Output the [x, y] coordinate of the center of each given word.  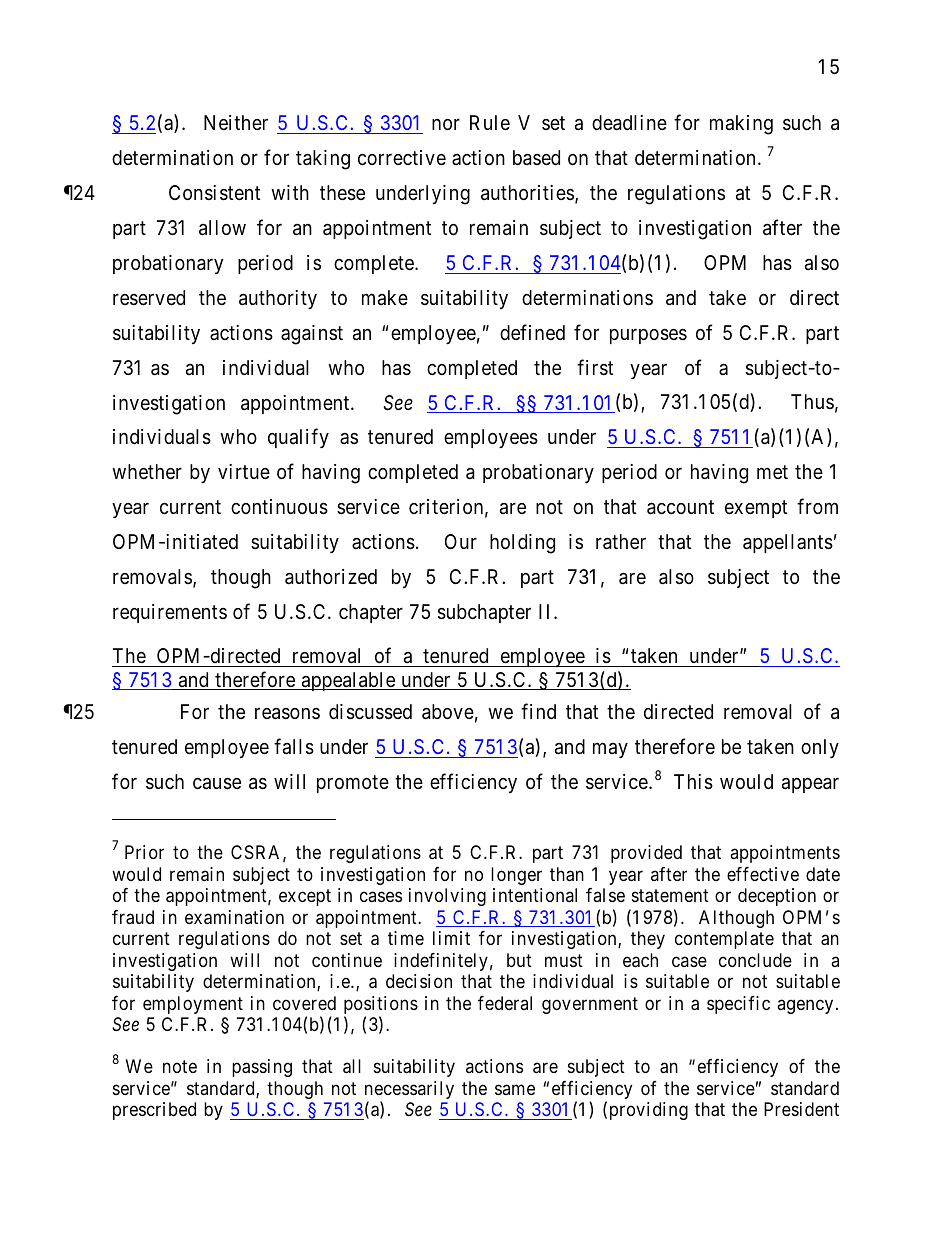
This [693, 782]
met [772, 472]
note [180, 1066]
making [741, 125]
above [448, 712]
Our [461, 541]
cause [217, 784]
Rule [490, 122]
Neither [236, 122]
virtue [244, 471]
